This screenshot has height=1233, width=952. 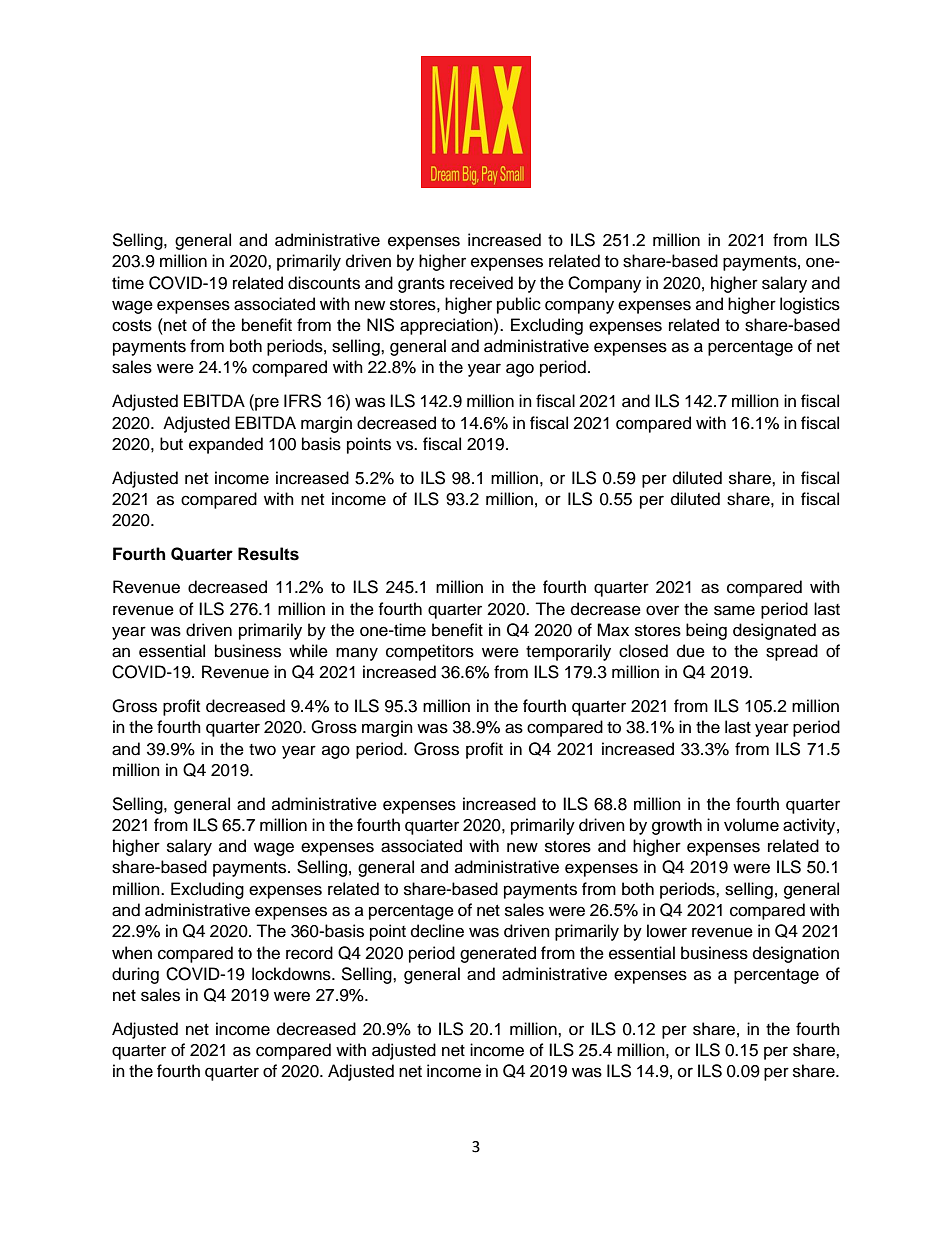 I want to click on costs, so click(x=132, y=326).
